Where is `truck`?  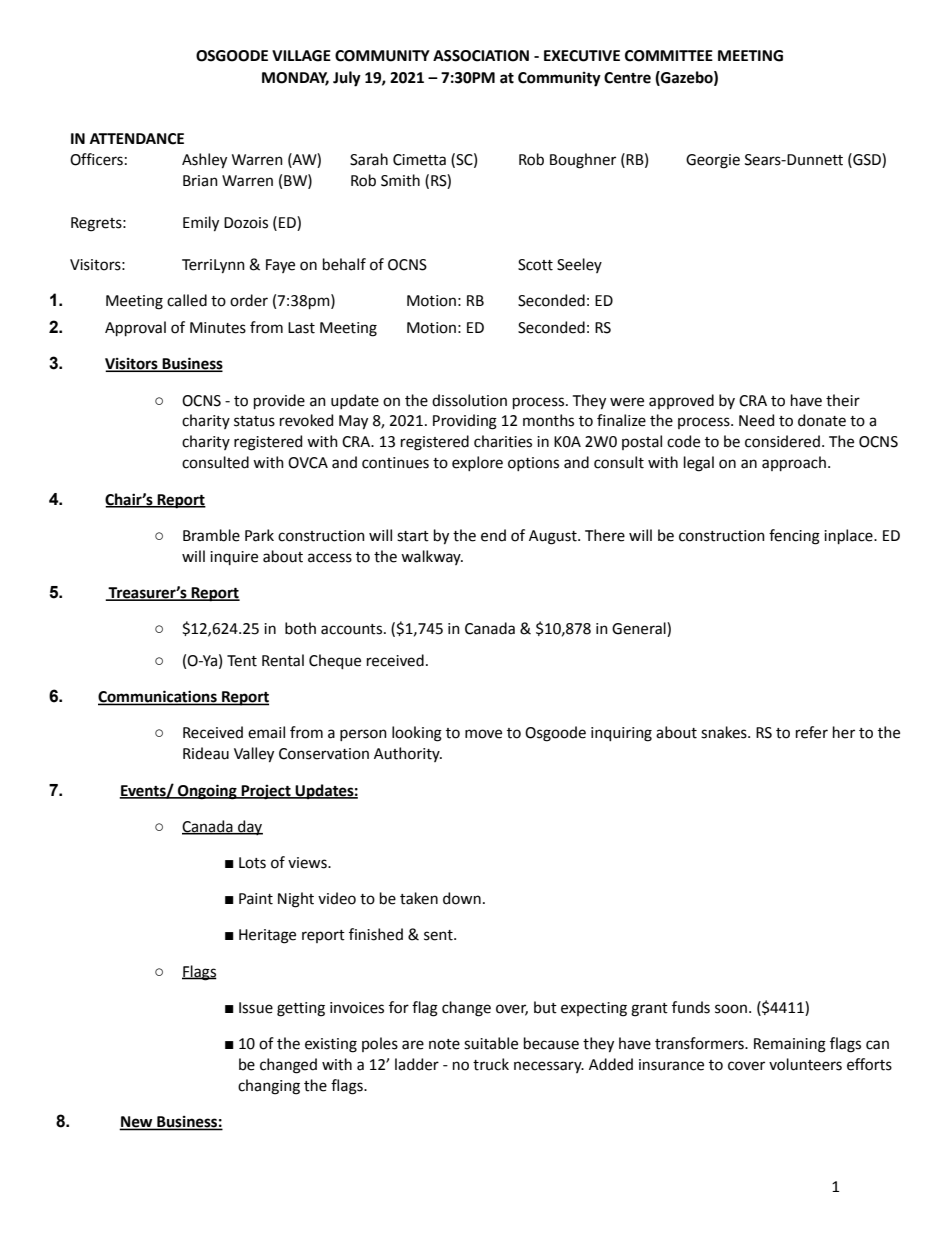 truck is located at coordinates (491, 1064).
